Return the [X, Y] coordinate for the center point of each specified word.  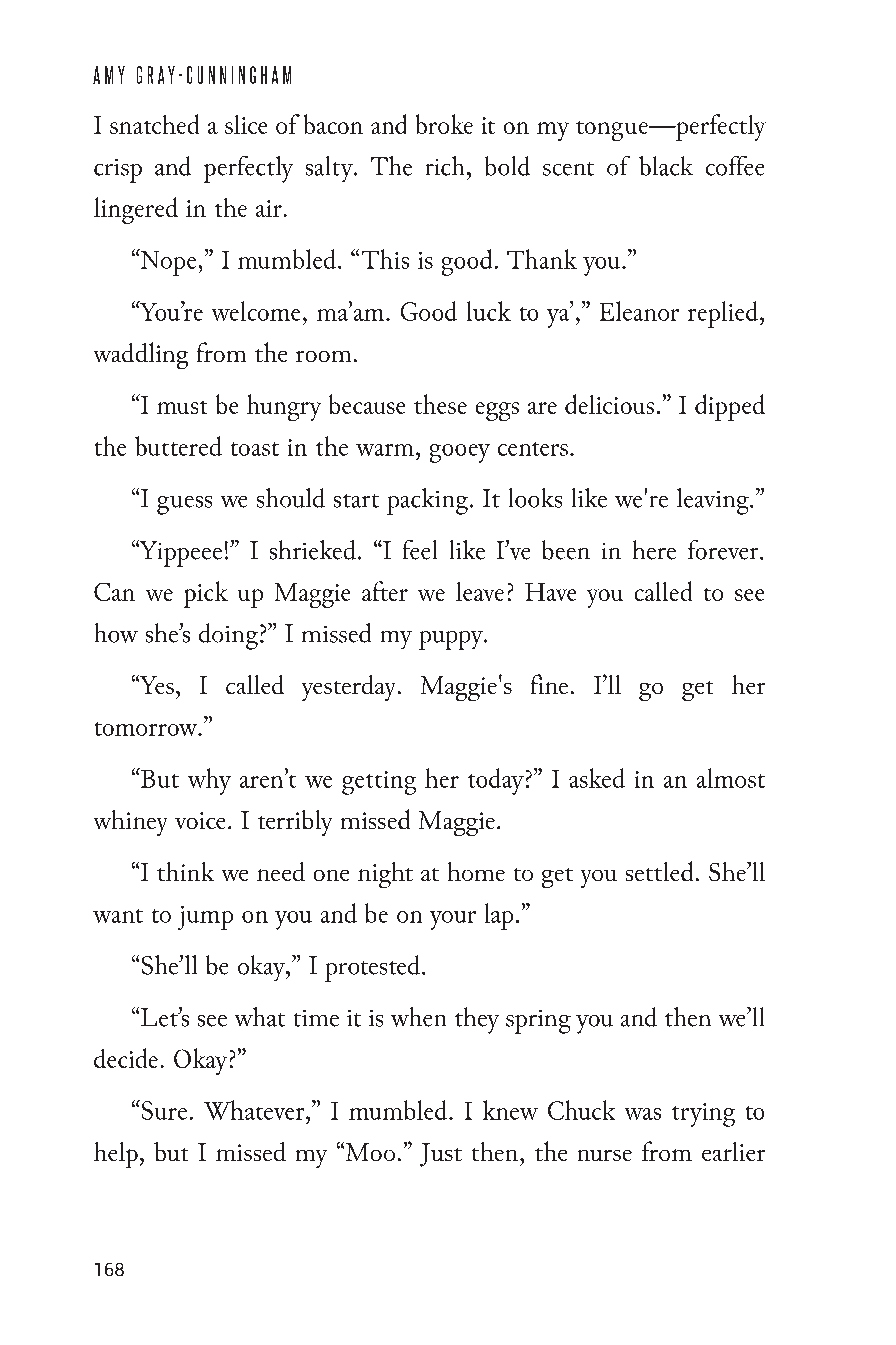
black [666, 166]
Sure [163, 1110]
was [643, 1114]
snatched [154, 124]
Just [441, 1155]
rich [447, 166]
